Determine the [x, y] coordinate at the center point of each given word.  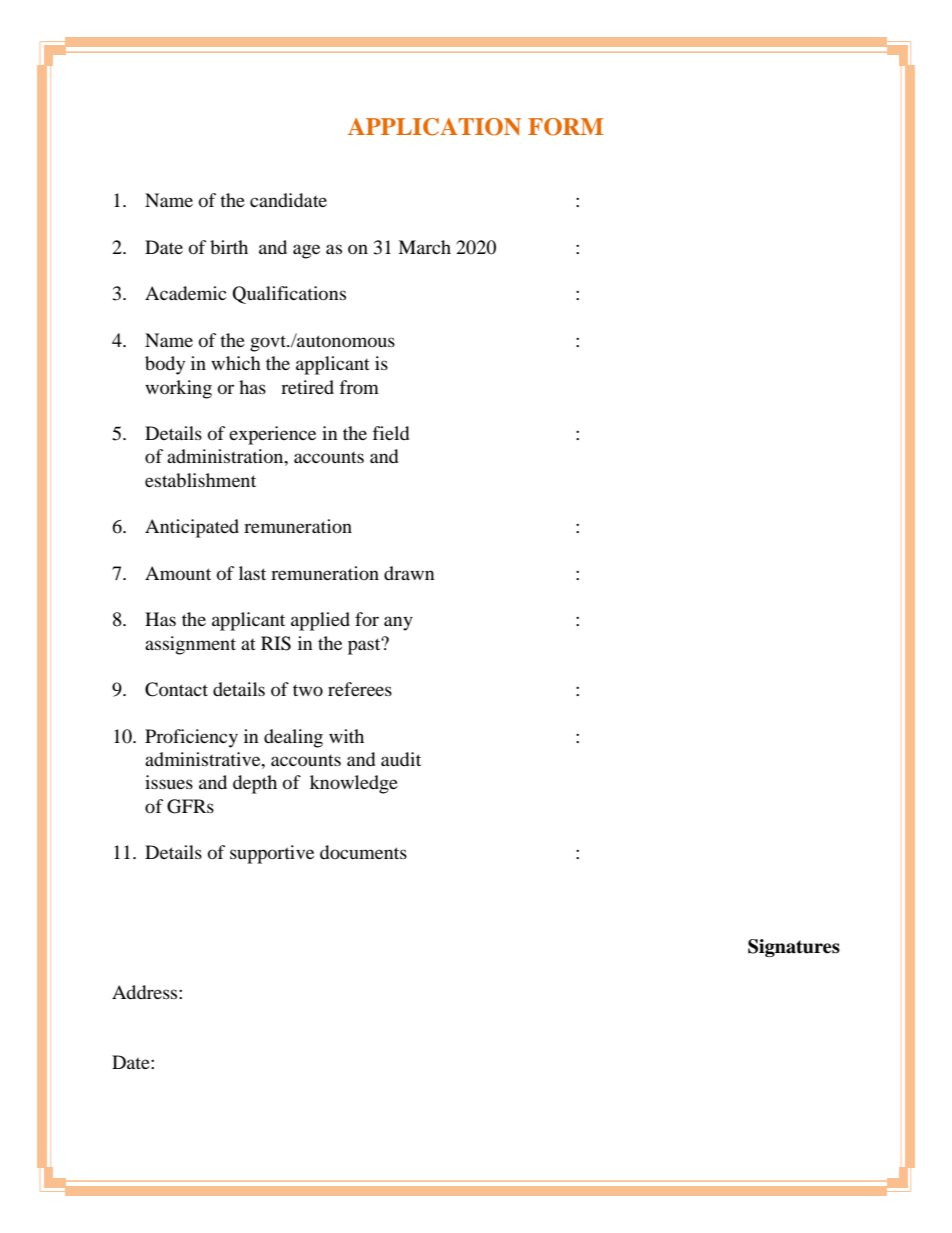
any [398, 623]
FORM [565, 127]
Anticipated [192, 528]
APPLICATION [434, 127]
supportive [272, 854]
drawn [409, 573]
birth [229, 247]
